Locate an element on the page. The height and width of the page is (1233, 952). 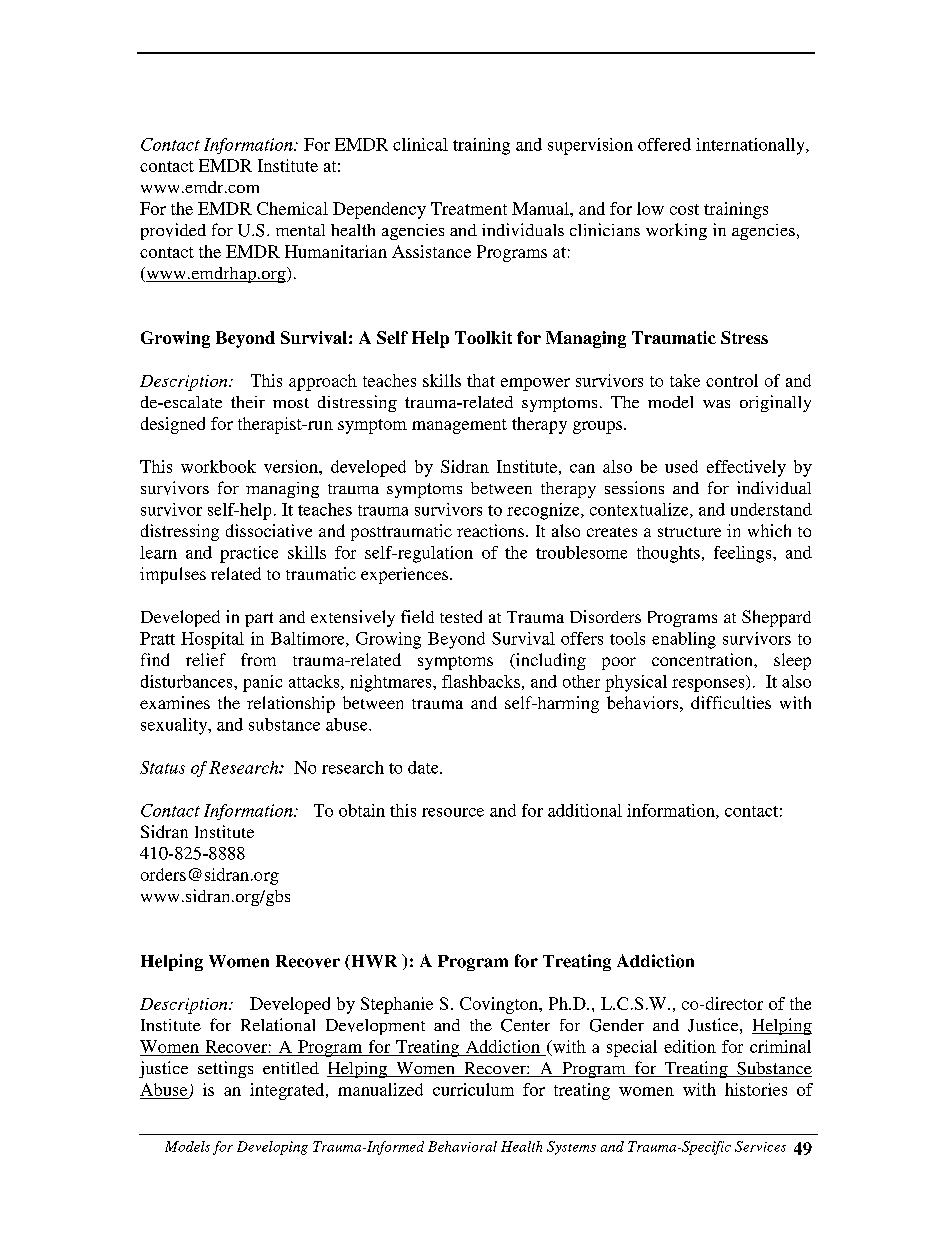
workbook is located at coordinates (218, 466).
